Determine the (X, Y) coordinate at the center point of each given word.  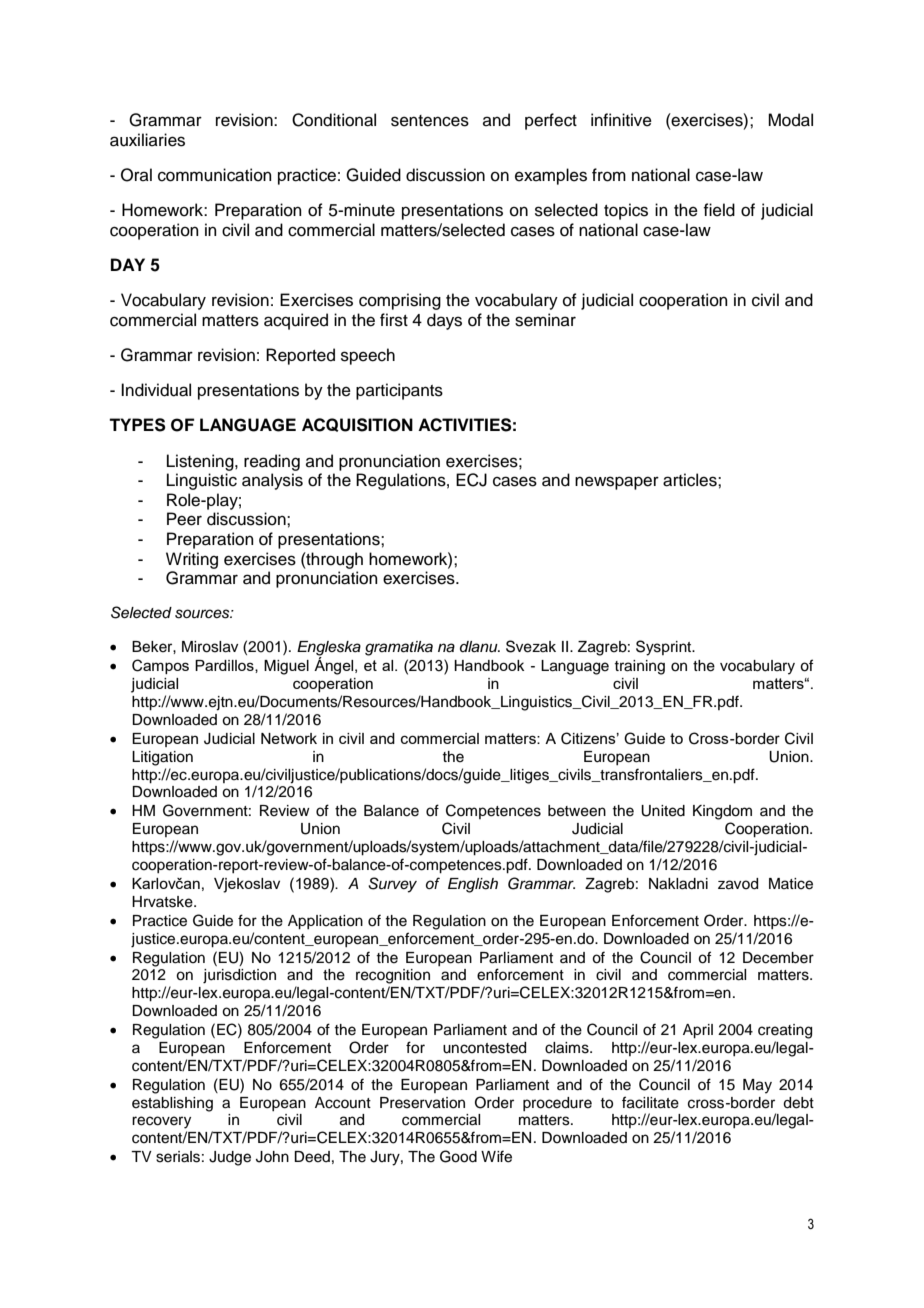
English (473, 885)
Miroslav (210, 647)
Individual (156, 390)
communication (215, 175)
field (719, 210)
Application (325, 922)
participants (399, 391)
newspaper (617, 483)
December (778, 958)
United (663, 811)
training (639, 667)
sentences (430, 121)
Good (458, 1156)
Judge (230, 1158)
